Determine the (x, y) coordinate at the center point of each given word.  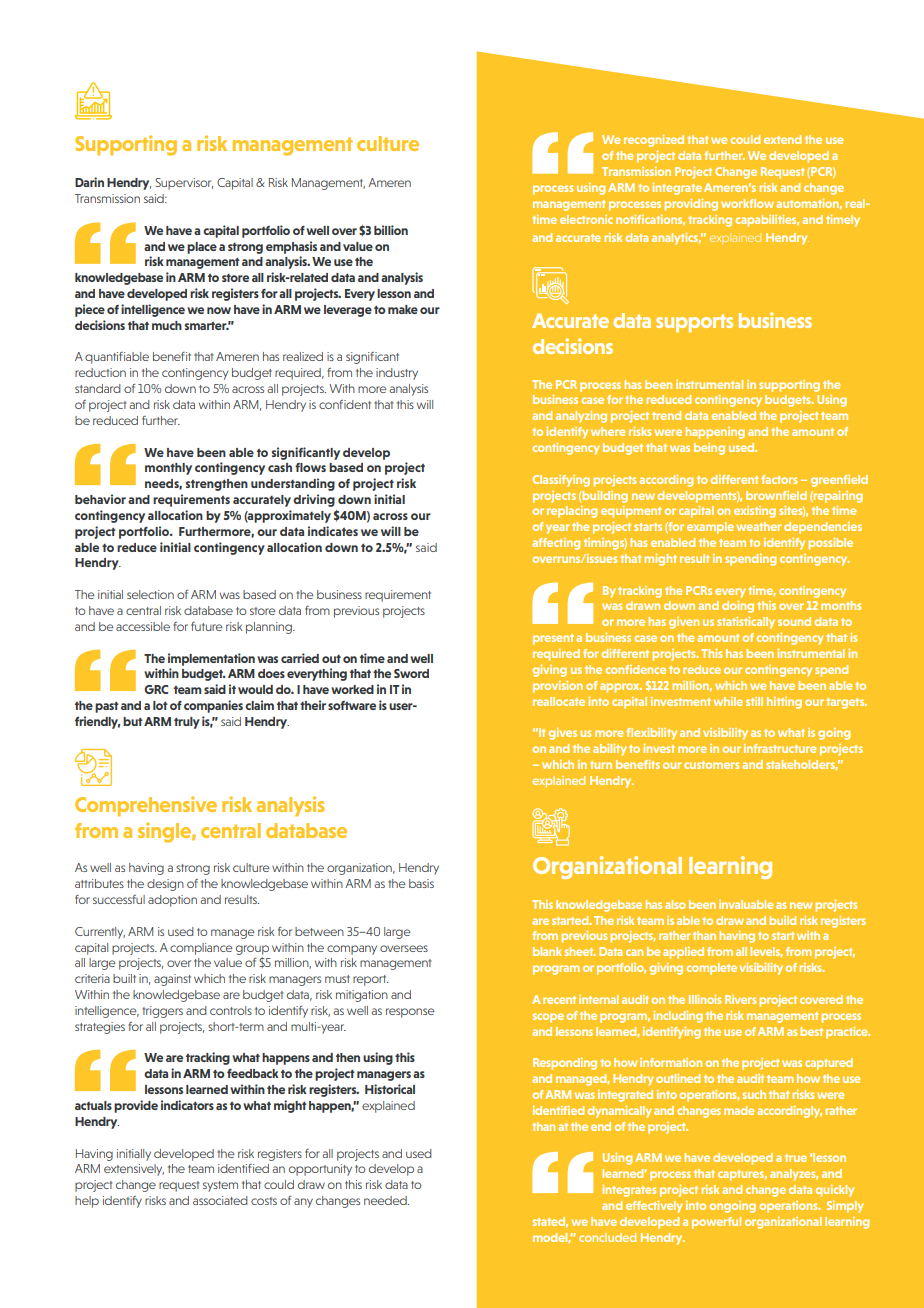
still (754, 701)
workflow (747, 203)
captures (742, 1175)
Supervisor (184, 184)
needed (386, 1200)
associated (220, 1200)
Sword (411, 673)
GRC (156, 689)
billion (391, 230)
